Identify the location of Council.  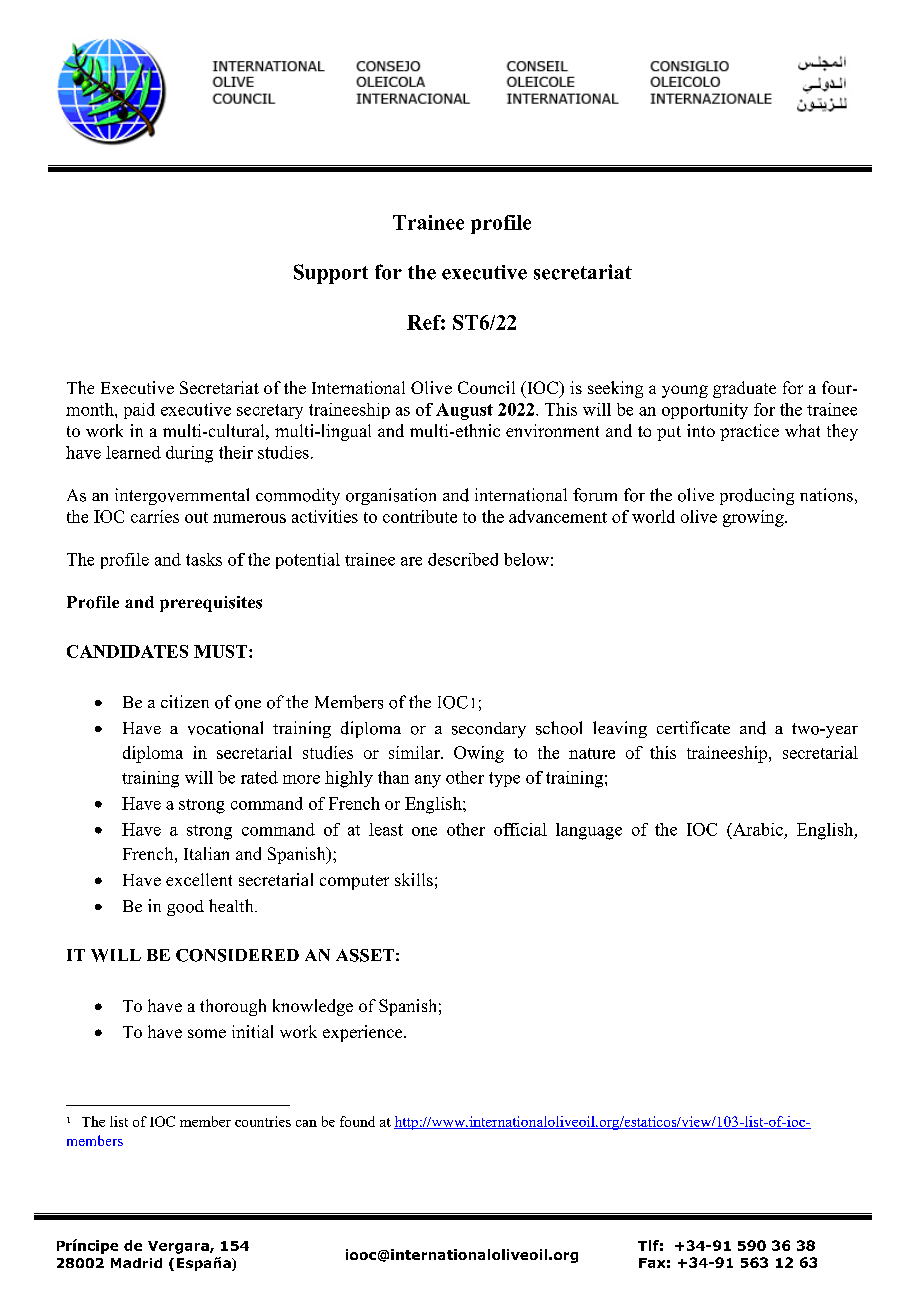
(486, 387).
